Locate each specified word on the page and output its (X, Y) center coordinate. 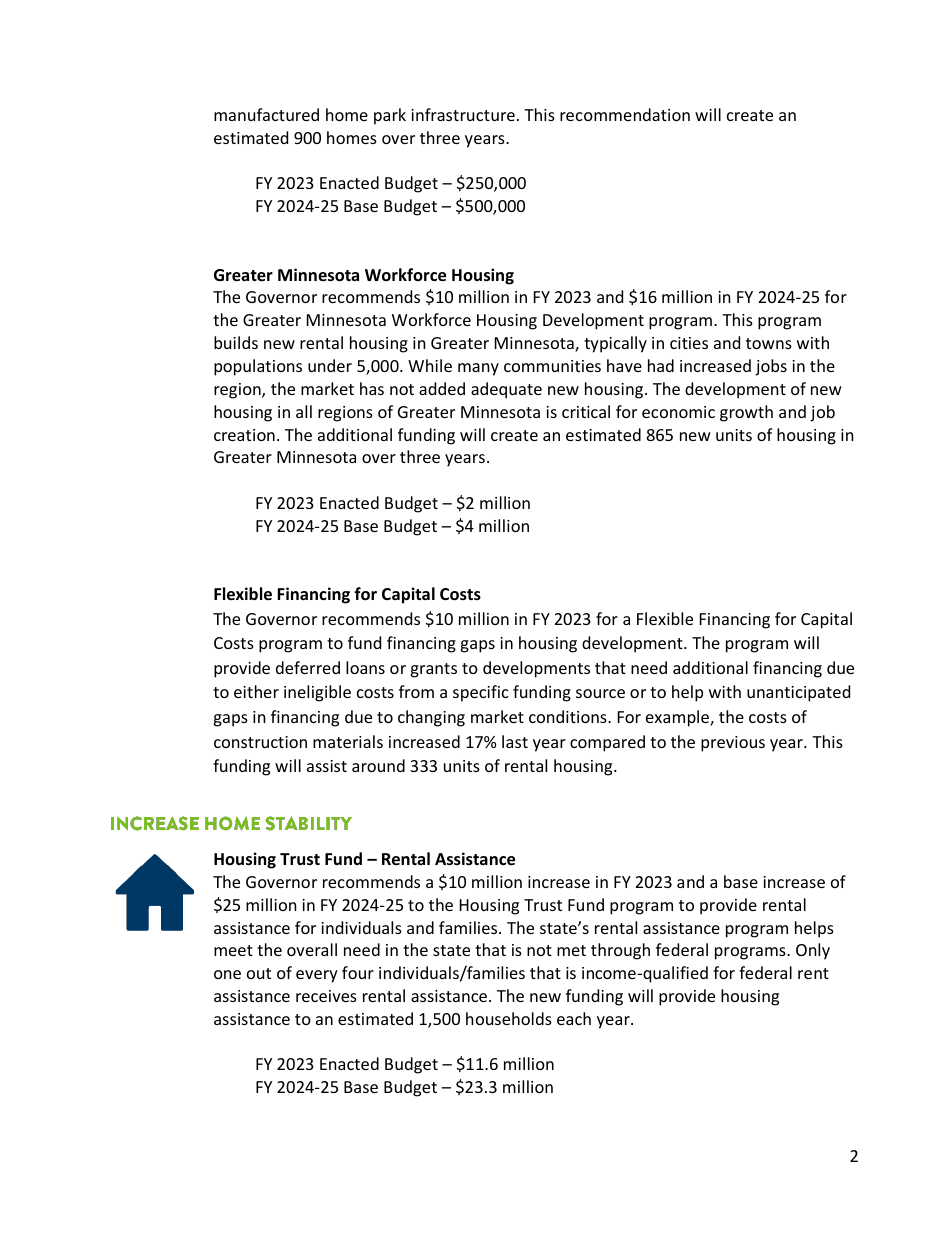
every (317, 976)
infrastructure (463, 114)
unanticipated (798, 693)
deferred (308, 667)
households (509, 1018)
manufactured (266, 114)
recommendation (625, 114)
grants (433, 670)
